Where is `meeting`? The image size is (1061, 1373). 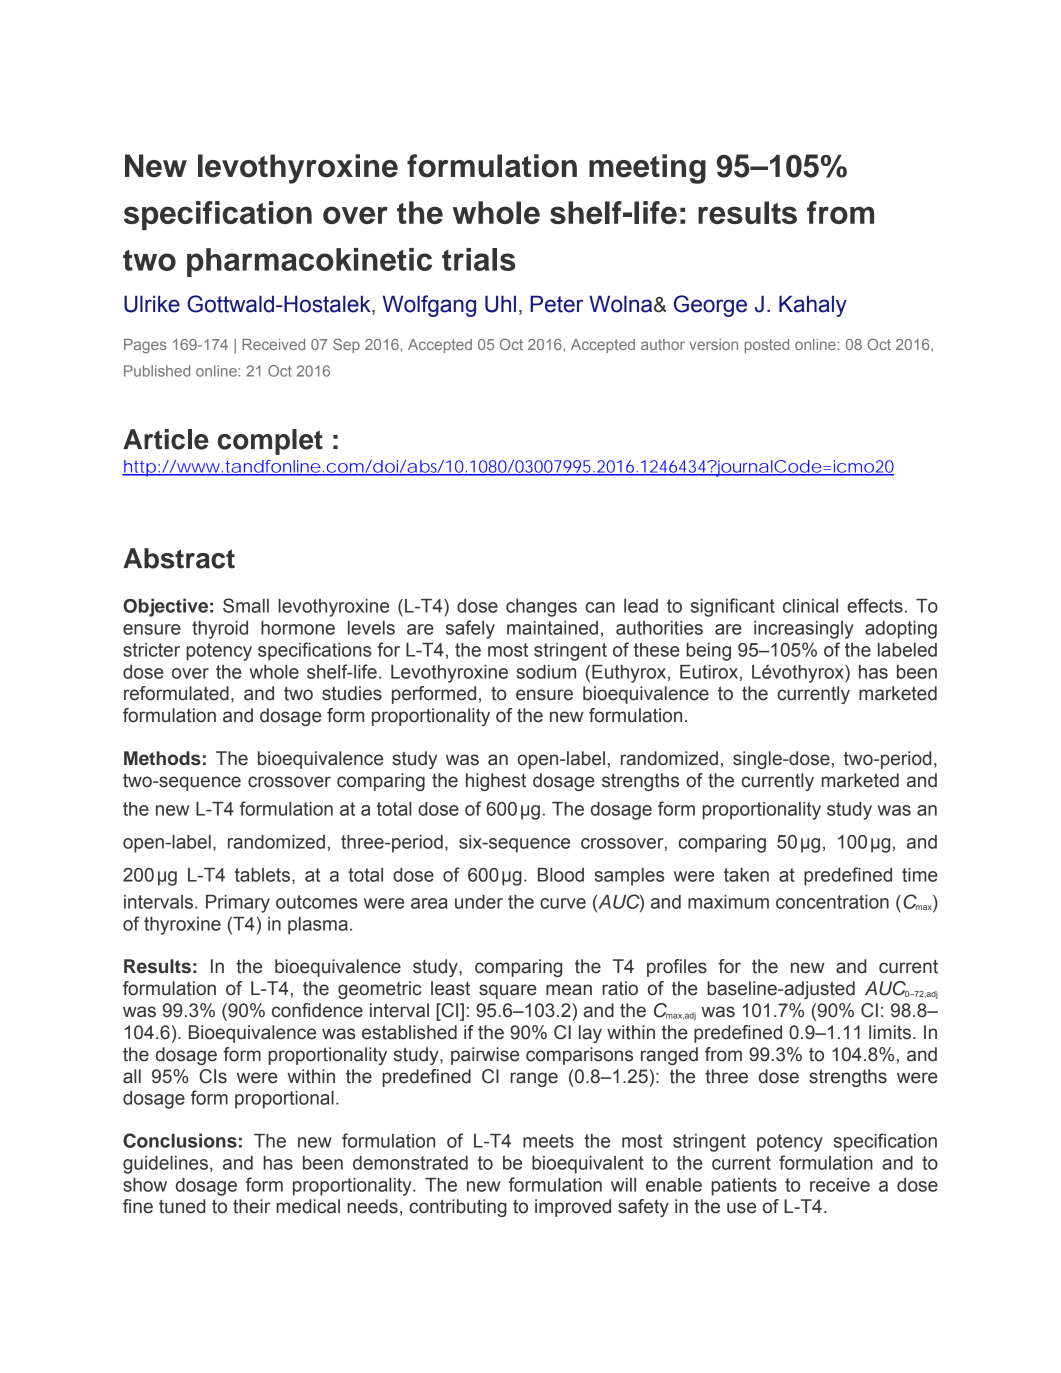
meeting is located at coordinates (647, 169).
